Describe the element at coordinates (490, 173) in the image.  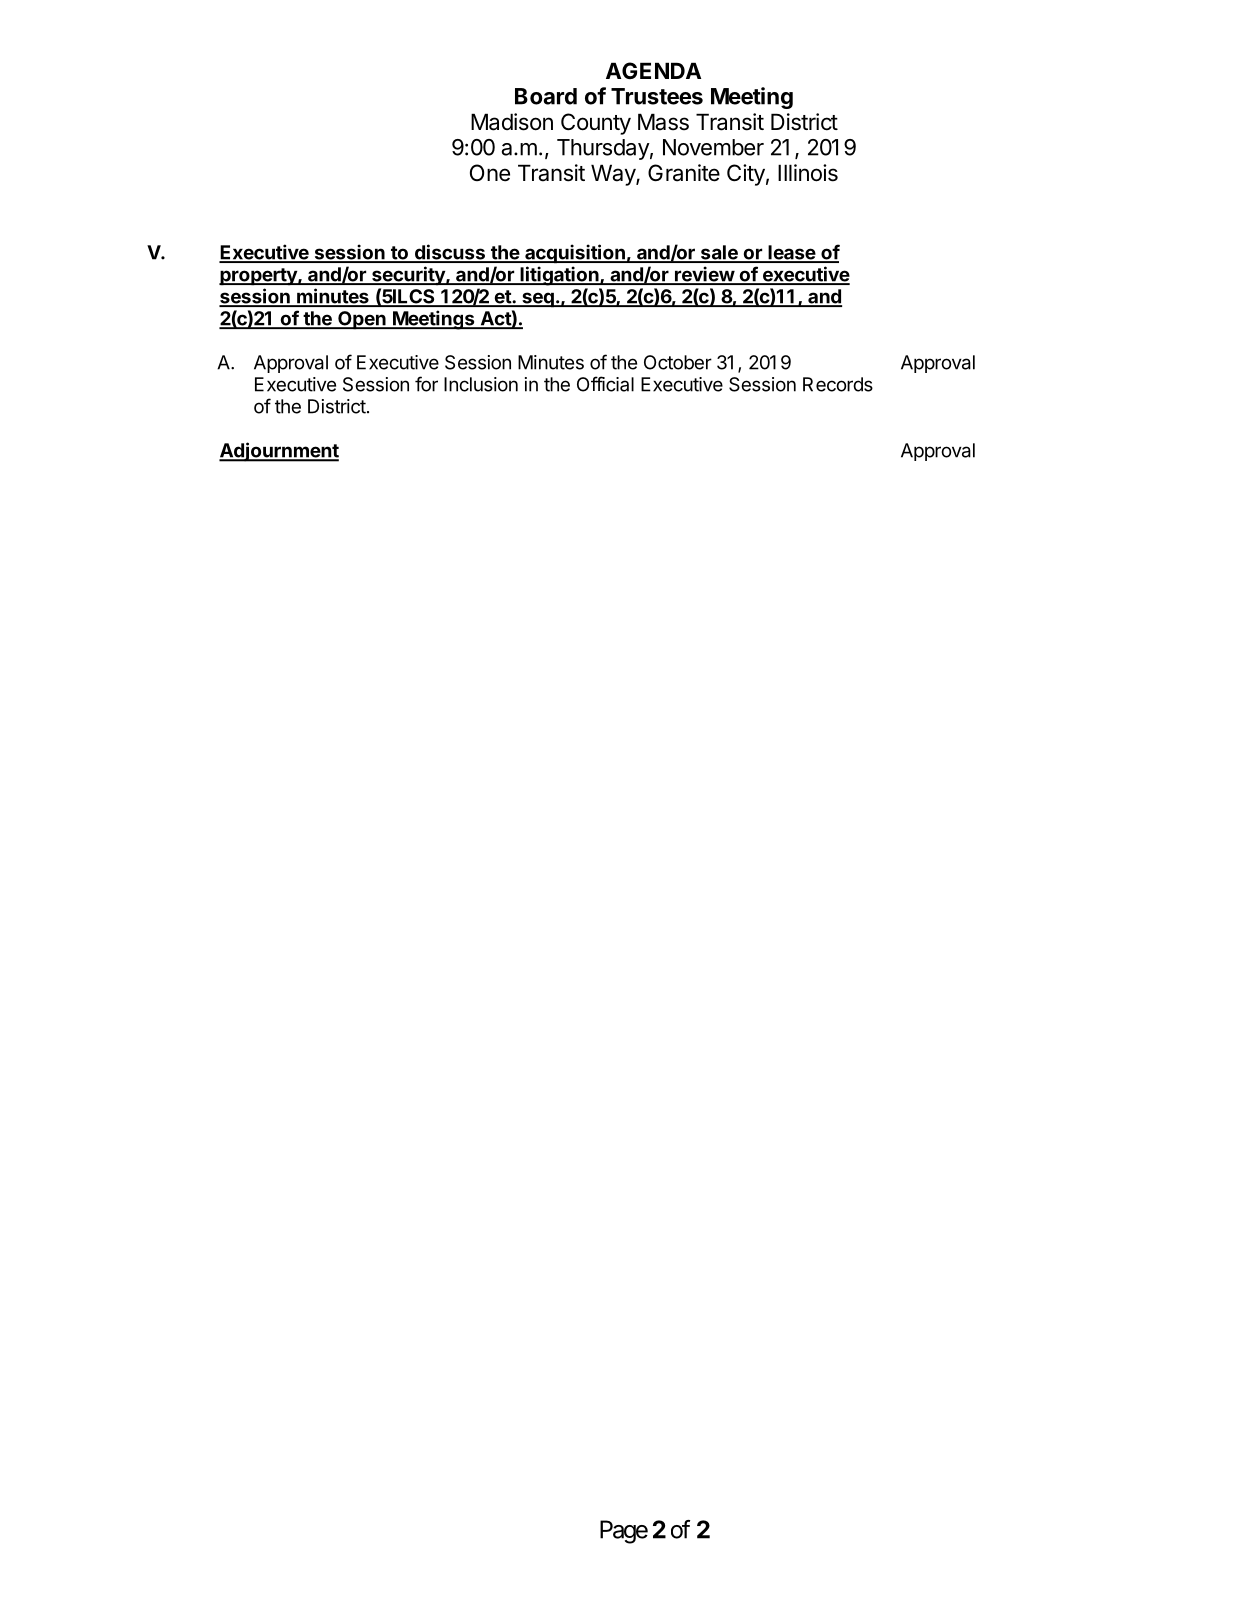
I see `One` at that location.
